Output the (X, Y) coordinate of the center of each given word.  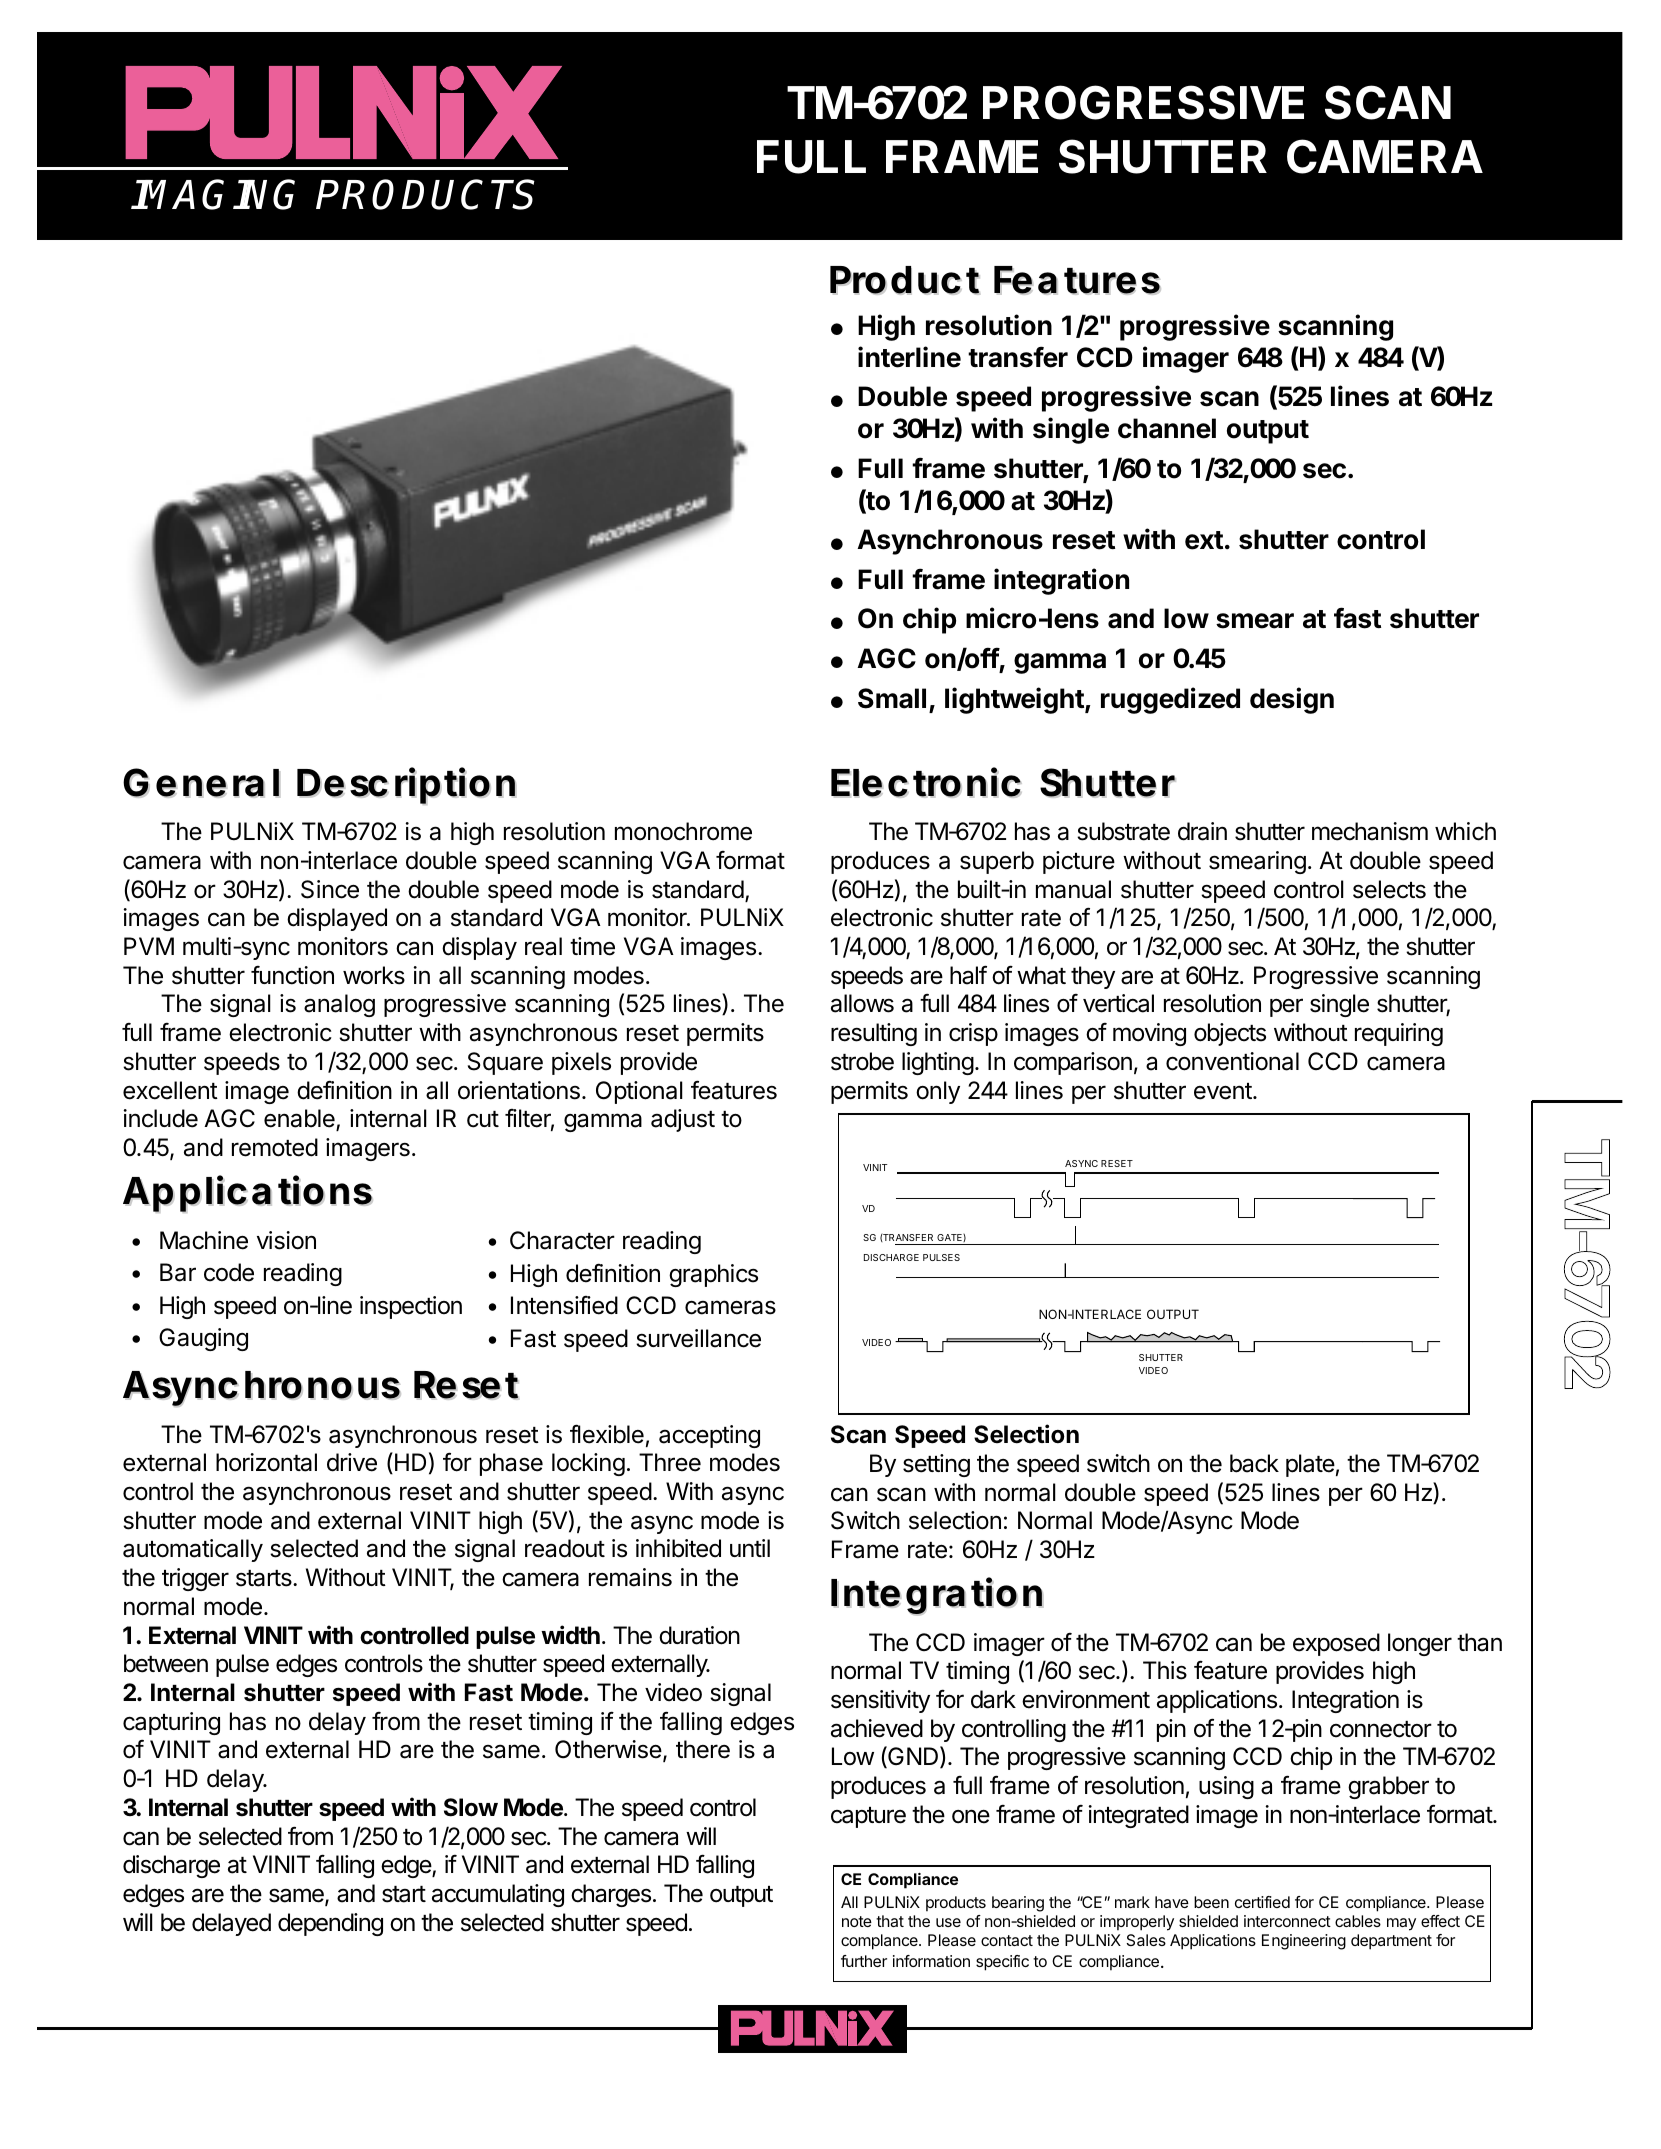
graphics (713, 1275)
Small (892, 698)
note (857, 1921)
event (1224, 1091)
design (1292, 700)
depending (330, 1924)
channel (1167, 428)
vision (286, 1240)
